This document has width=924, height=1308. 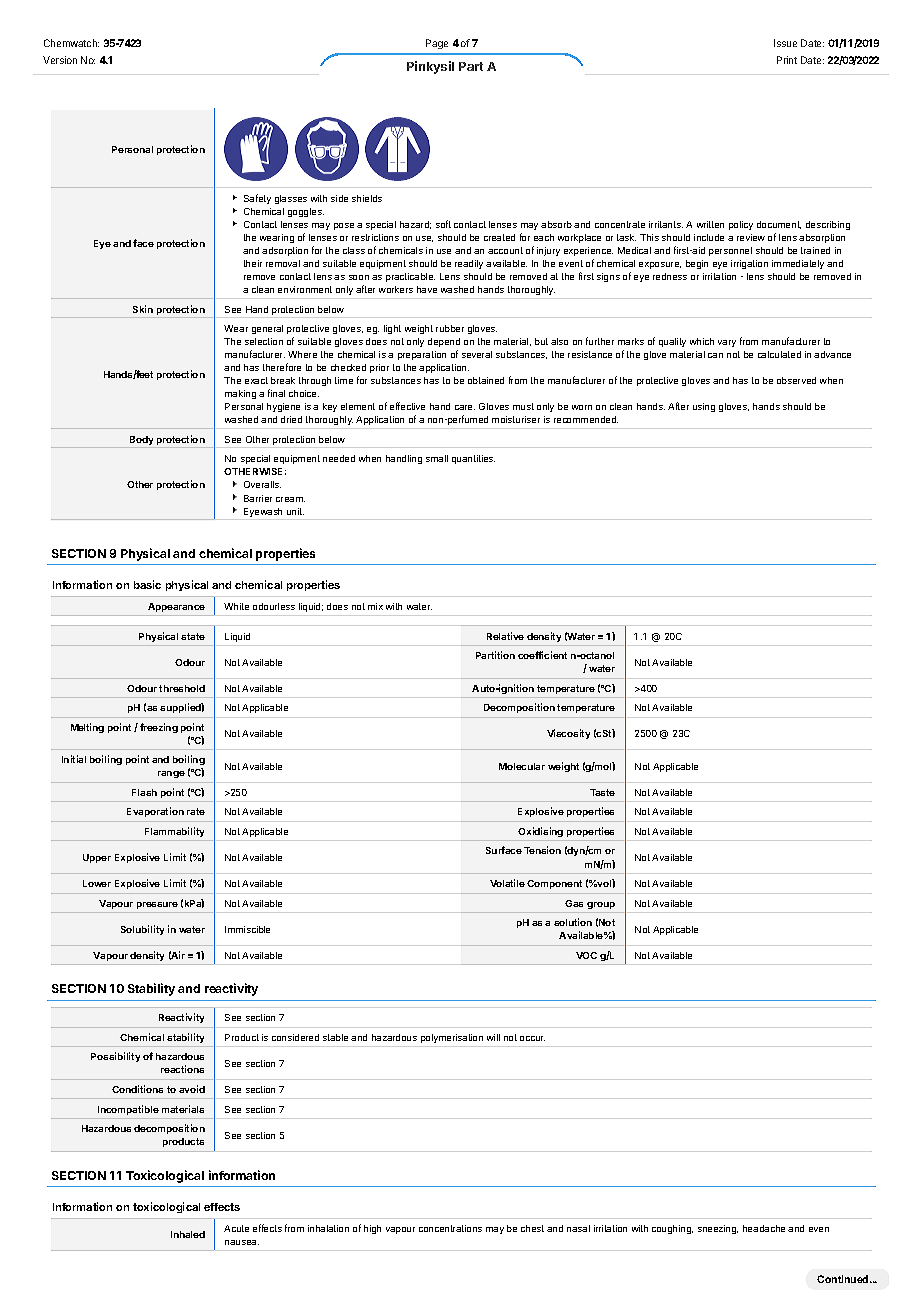 What do you see at coordinates (602, 792) in the document?
I see `Taste` at bounding box center [602, 792].
